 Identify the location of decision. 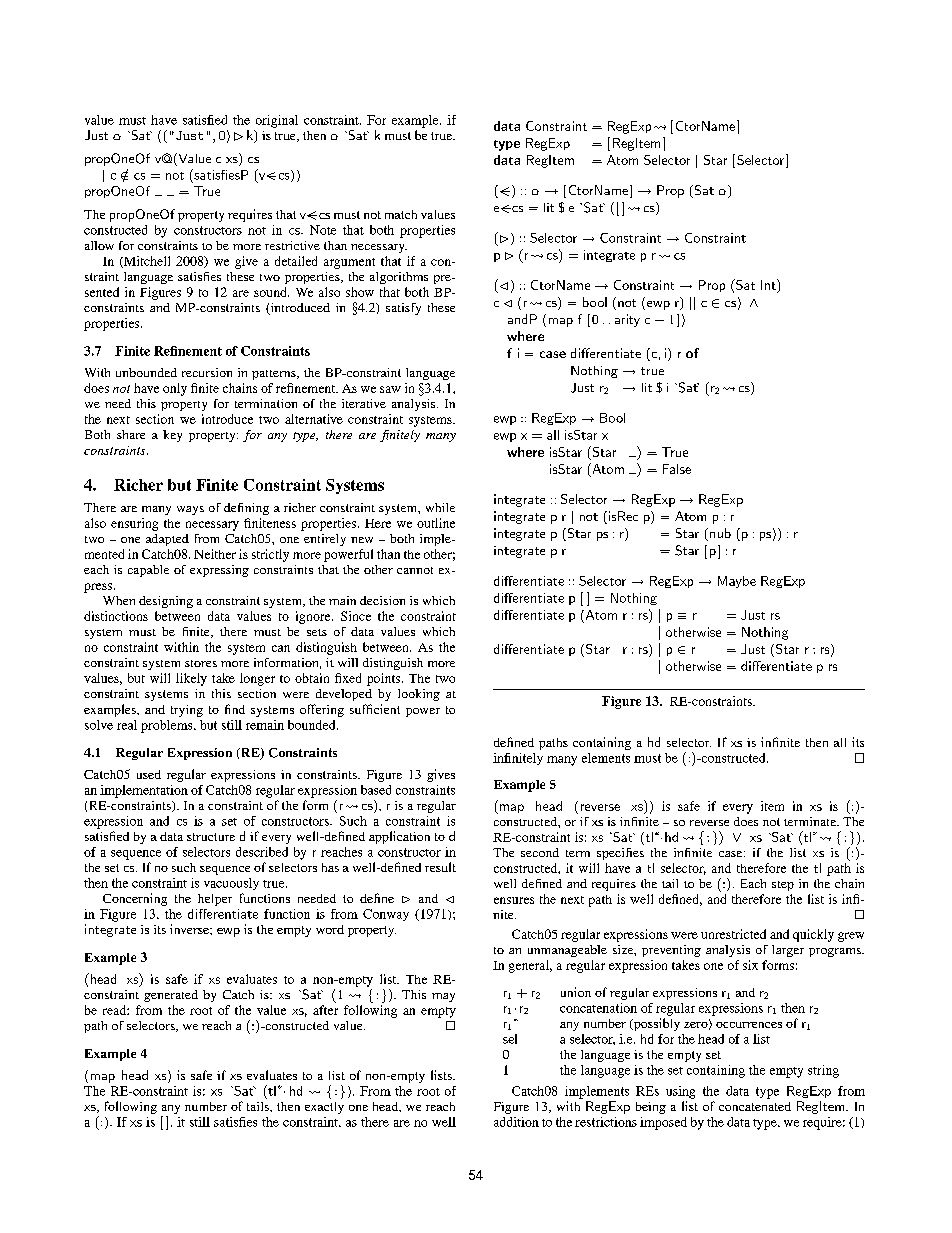
(382, 600).
